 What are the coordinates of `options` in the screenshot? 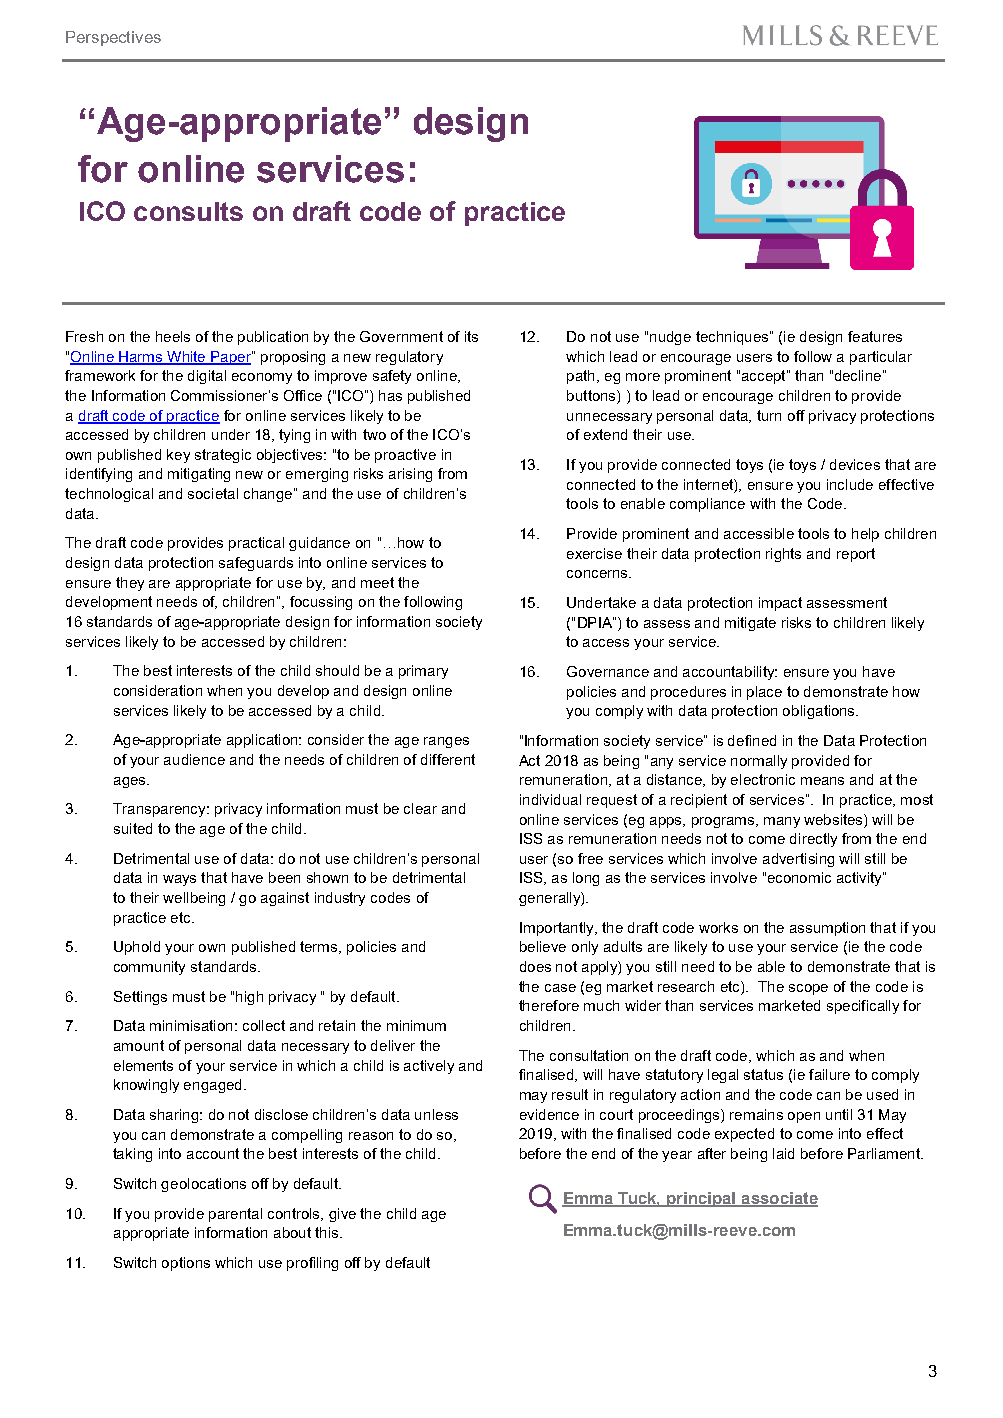 It's located at (186, 1264).
